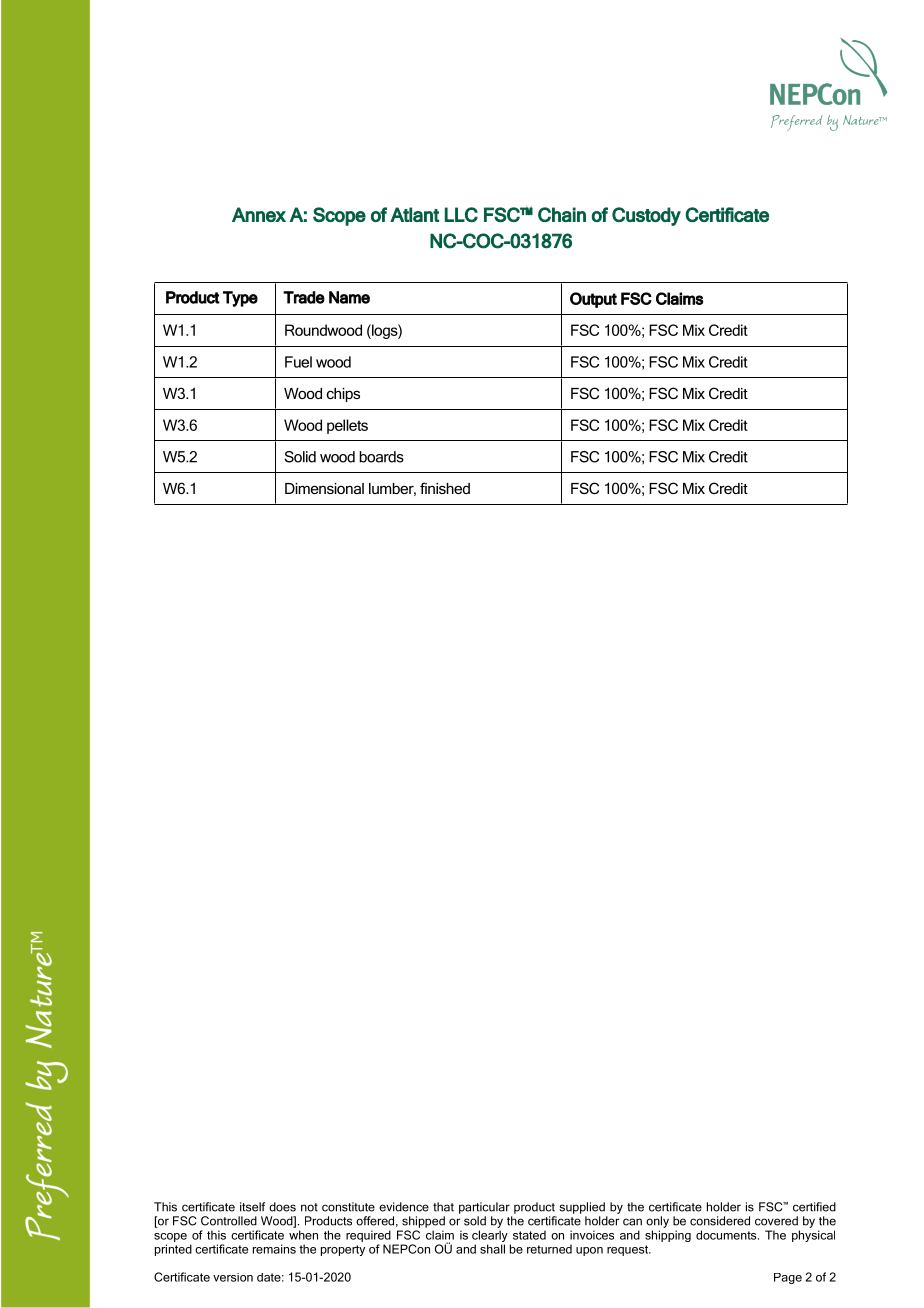 This screenshot has height=1308, width=924. I want to click on finished, so click(445, 488).
